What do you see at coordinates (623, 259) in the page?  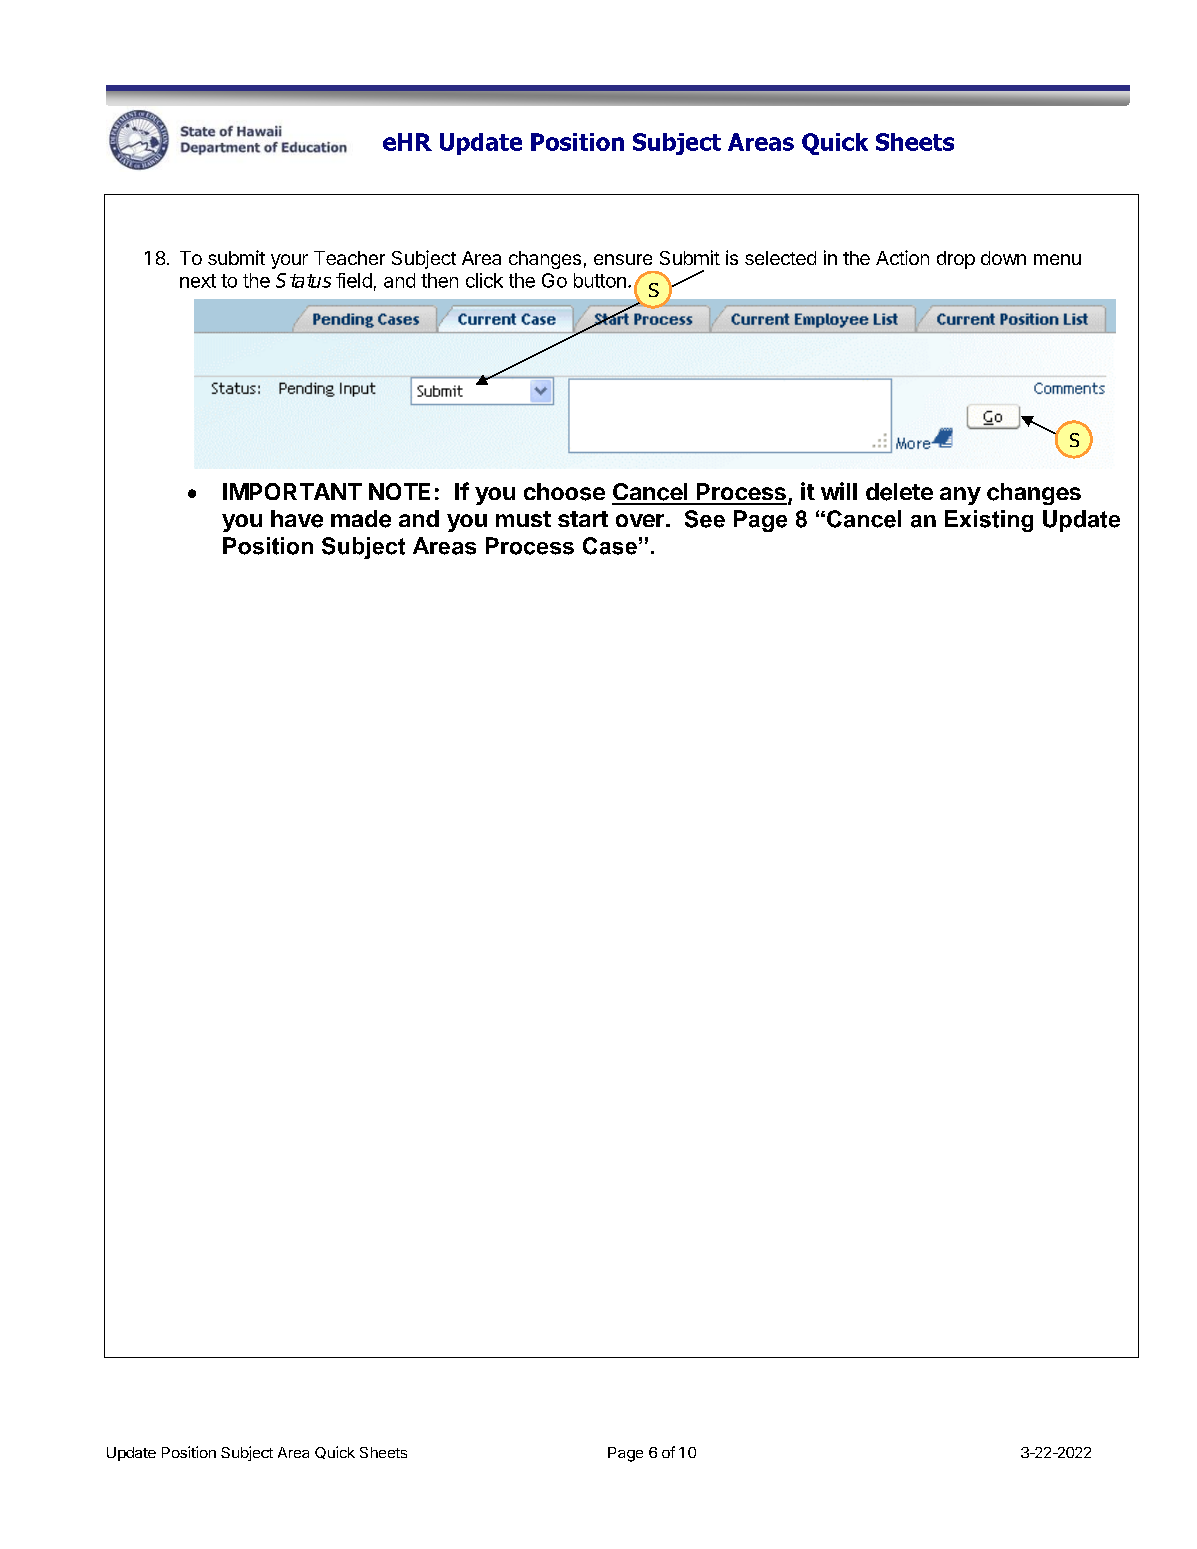 I see `ensure` at bounding box center [623, 259].
